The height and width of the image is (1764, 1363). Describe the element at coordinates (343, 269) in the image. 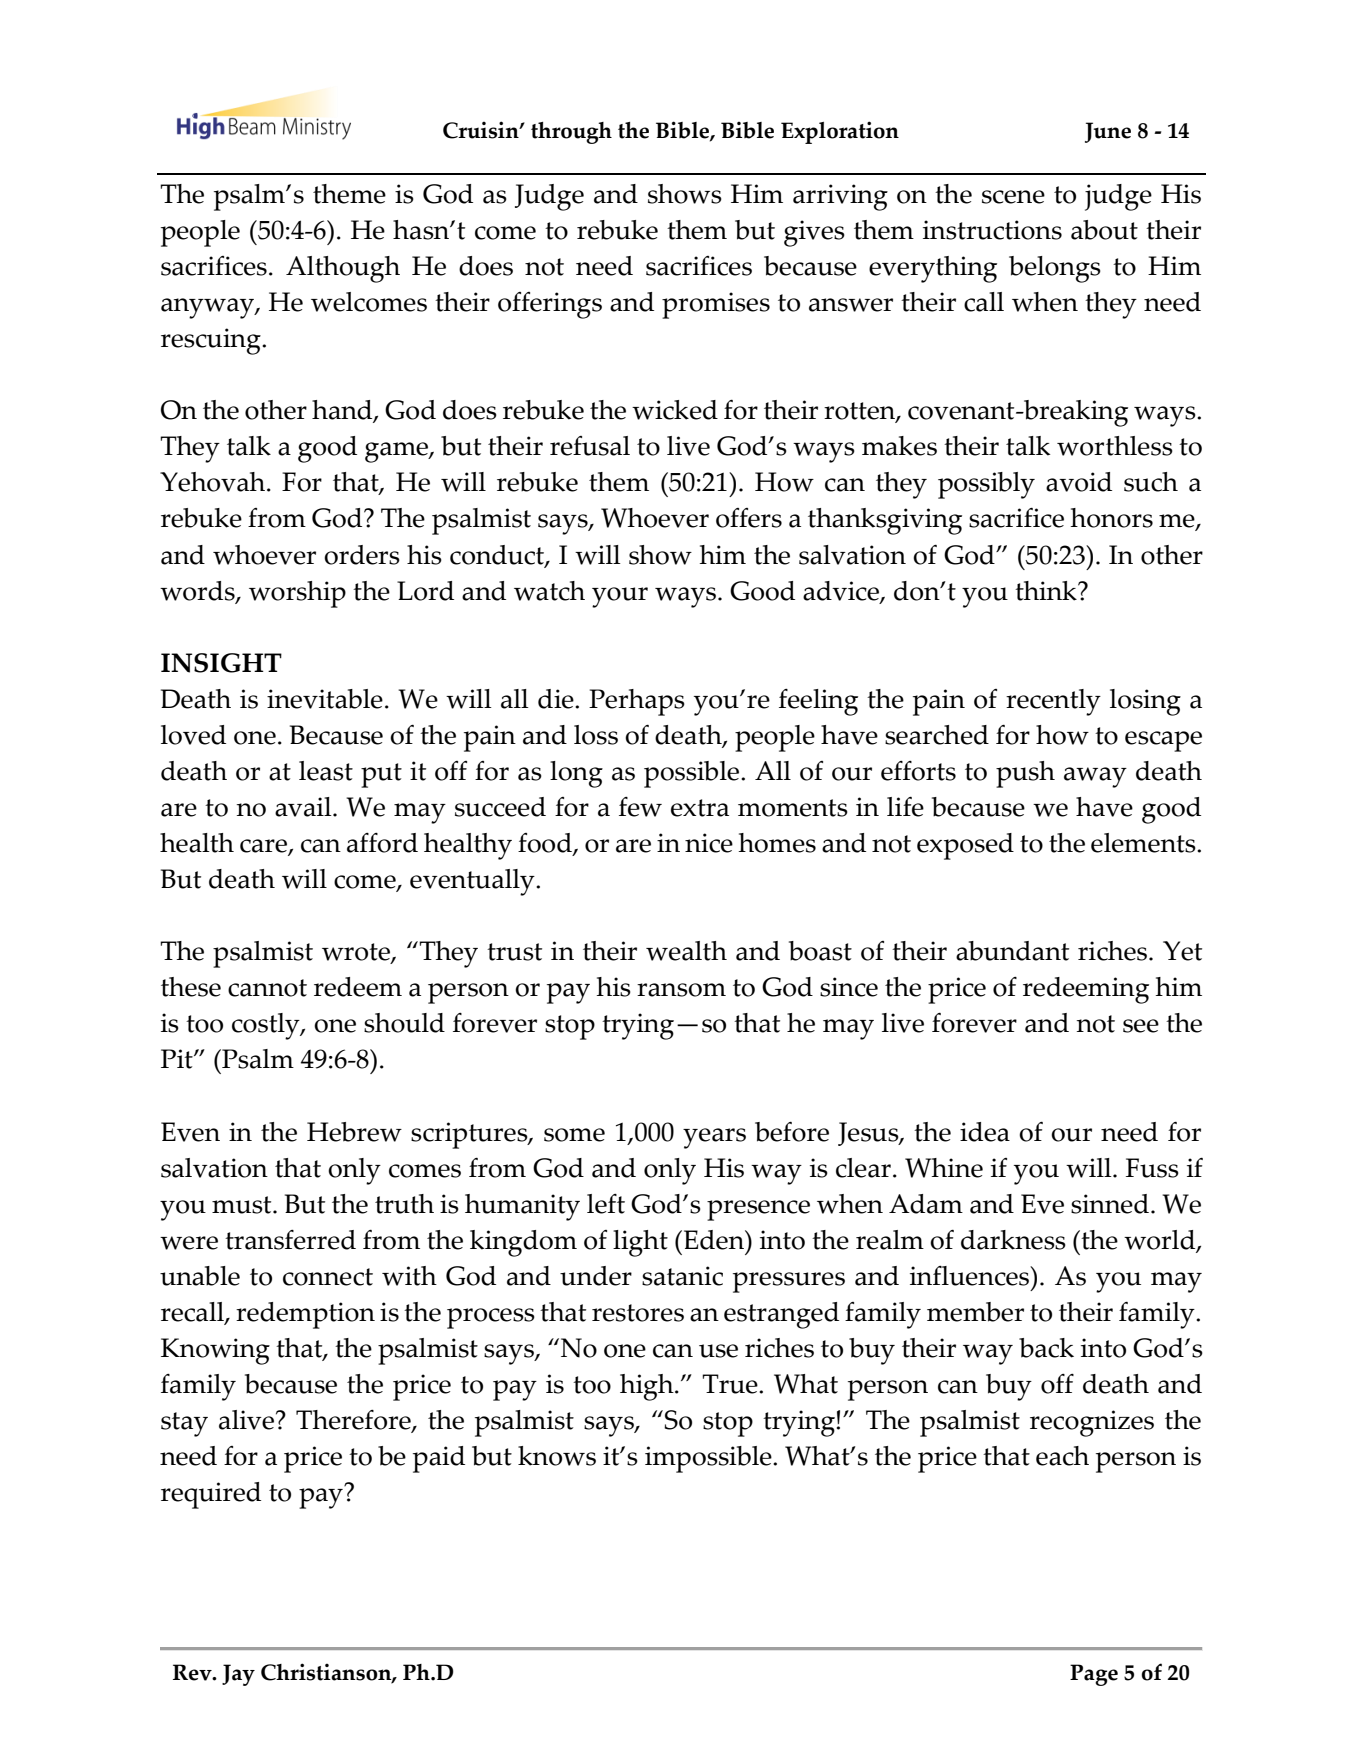

I see `Although` at that location.
